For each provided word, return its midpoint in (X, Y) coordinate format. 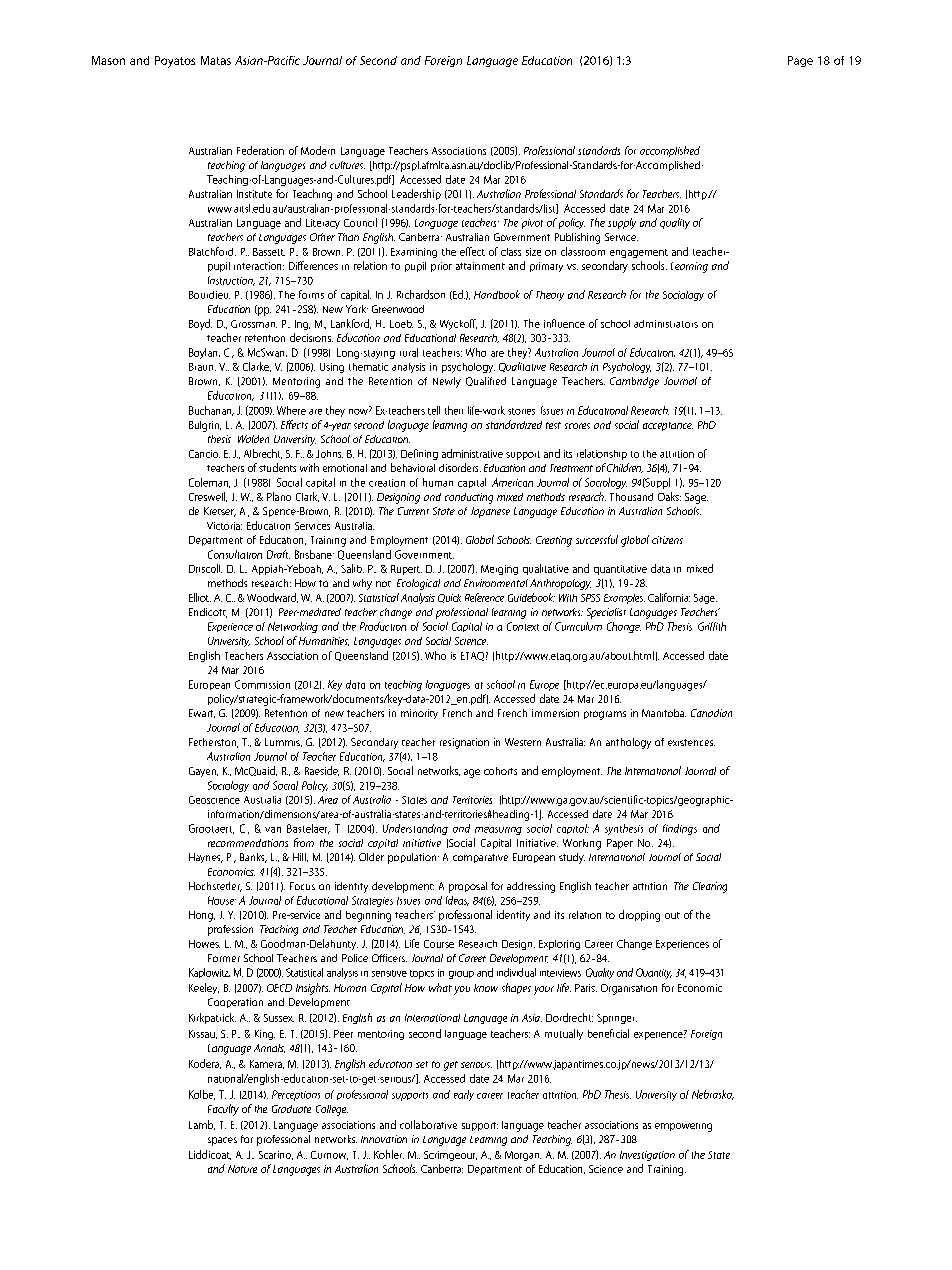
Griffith (712, 626)
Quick (449, 598)
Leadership (416, 194)
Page (800, 61)
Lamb (202, 1125)
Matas (216, 60)
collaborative (428, 1124)
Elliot (200, 597)
